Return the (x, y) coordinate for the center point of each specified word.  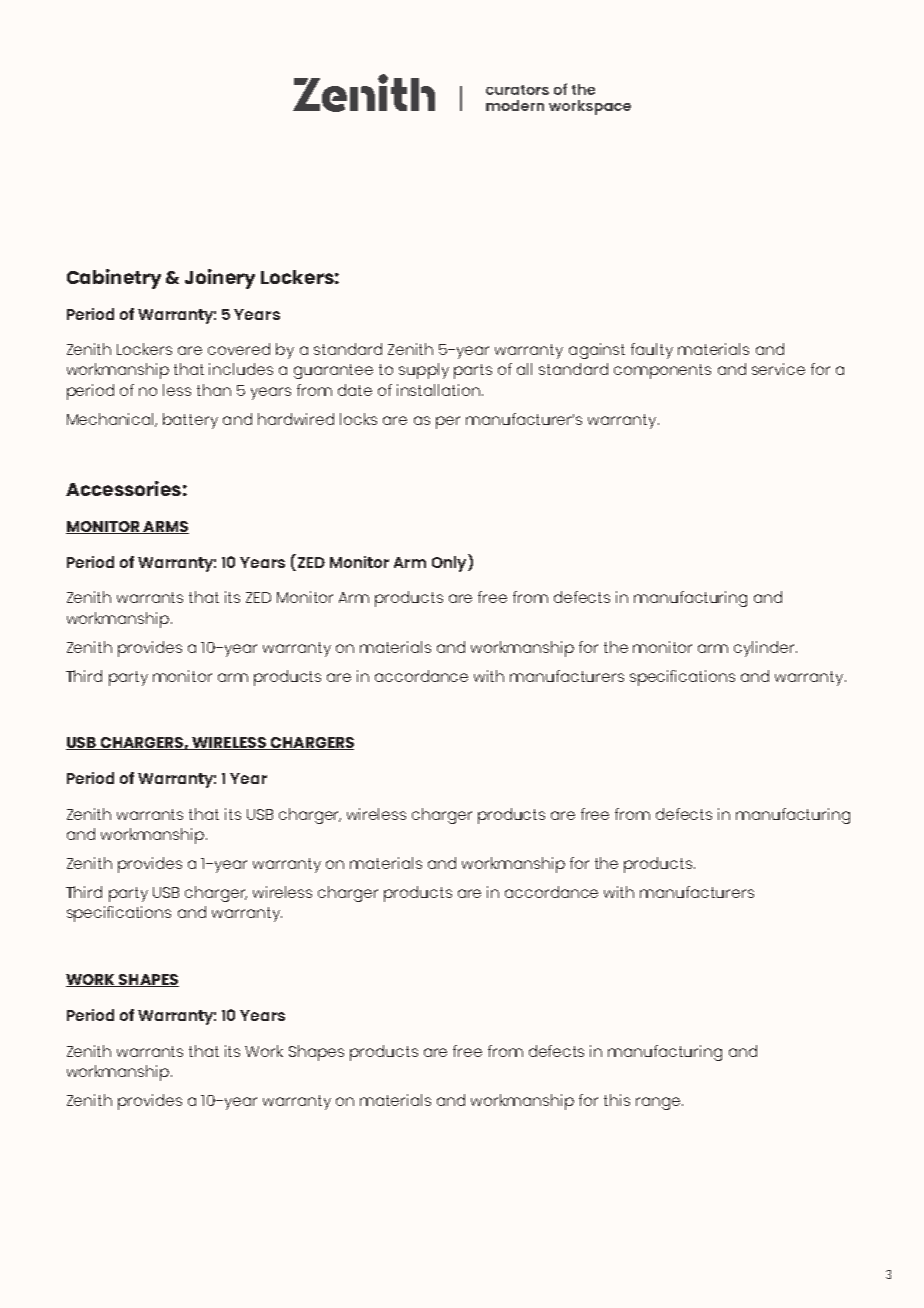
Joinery (220, 279)
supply (424, 371)
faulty (652, 351)
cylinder (765, 649)
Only (450, 563)
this (617, 1100)
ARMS (165, 527)
